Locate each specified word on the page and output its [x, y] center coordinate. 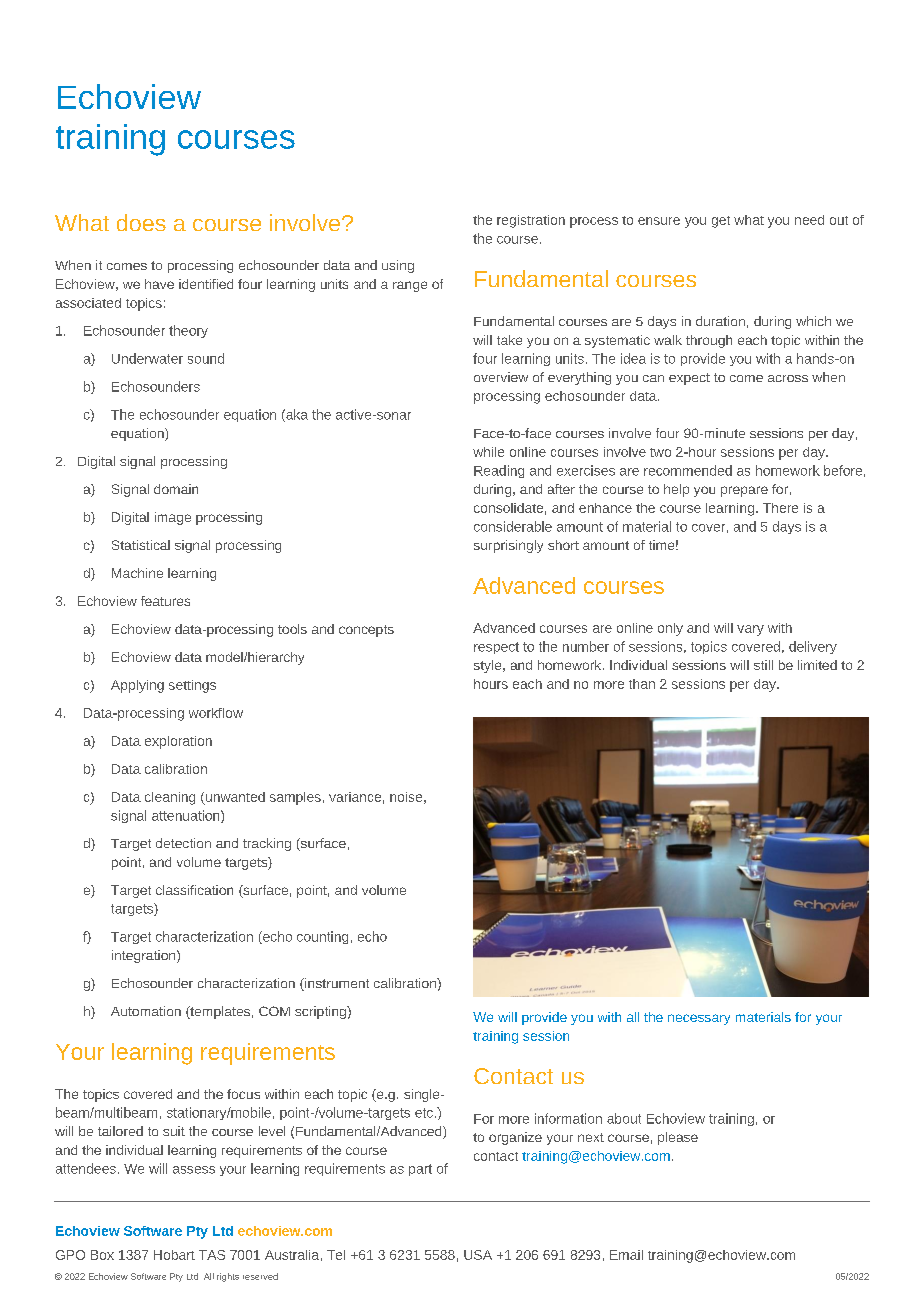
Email [626, 1255]
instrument [336, 984]
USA [478, 1255]
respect [496, 648]
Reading [499, 471]
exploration [178, 742]
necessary [699, 1019]
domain [176, 489]
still [763, 665]
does [141, 222]
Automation [146, 1011]
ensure [659, 221]
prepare [744, 491]
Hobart [174, 1255]
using [398, 266]
